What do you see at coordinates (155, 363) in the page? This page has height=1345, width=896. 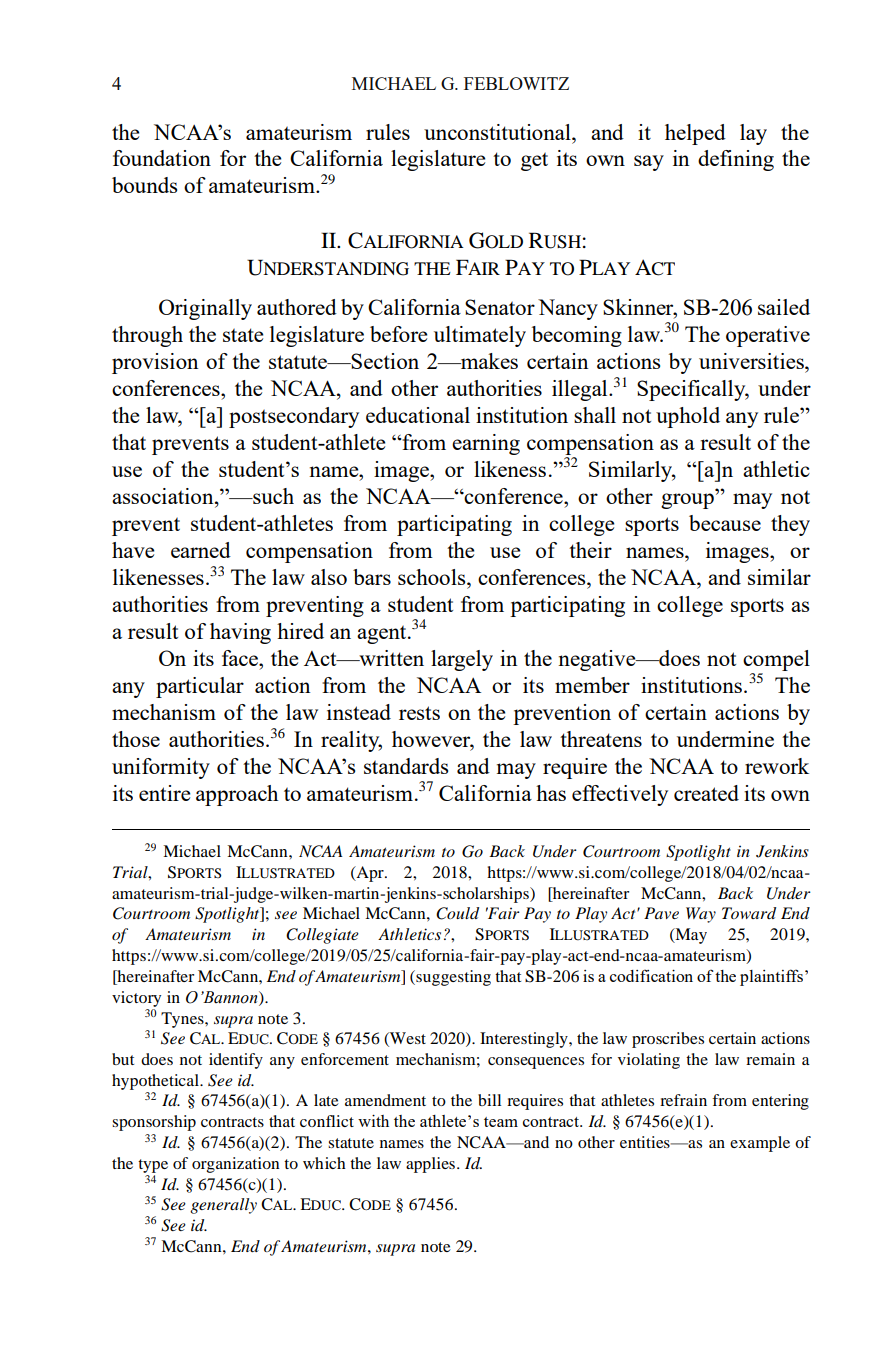 I see `provision` at bounding box center [155, 363].
